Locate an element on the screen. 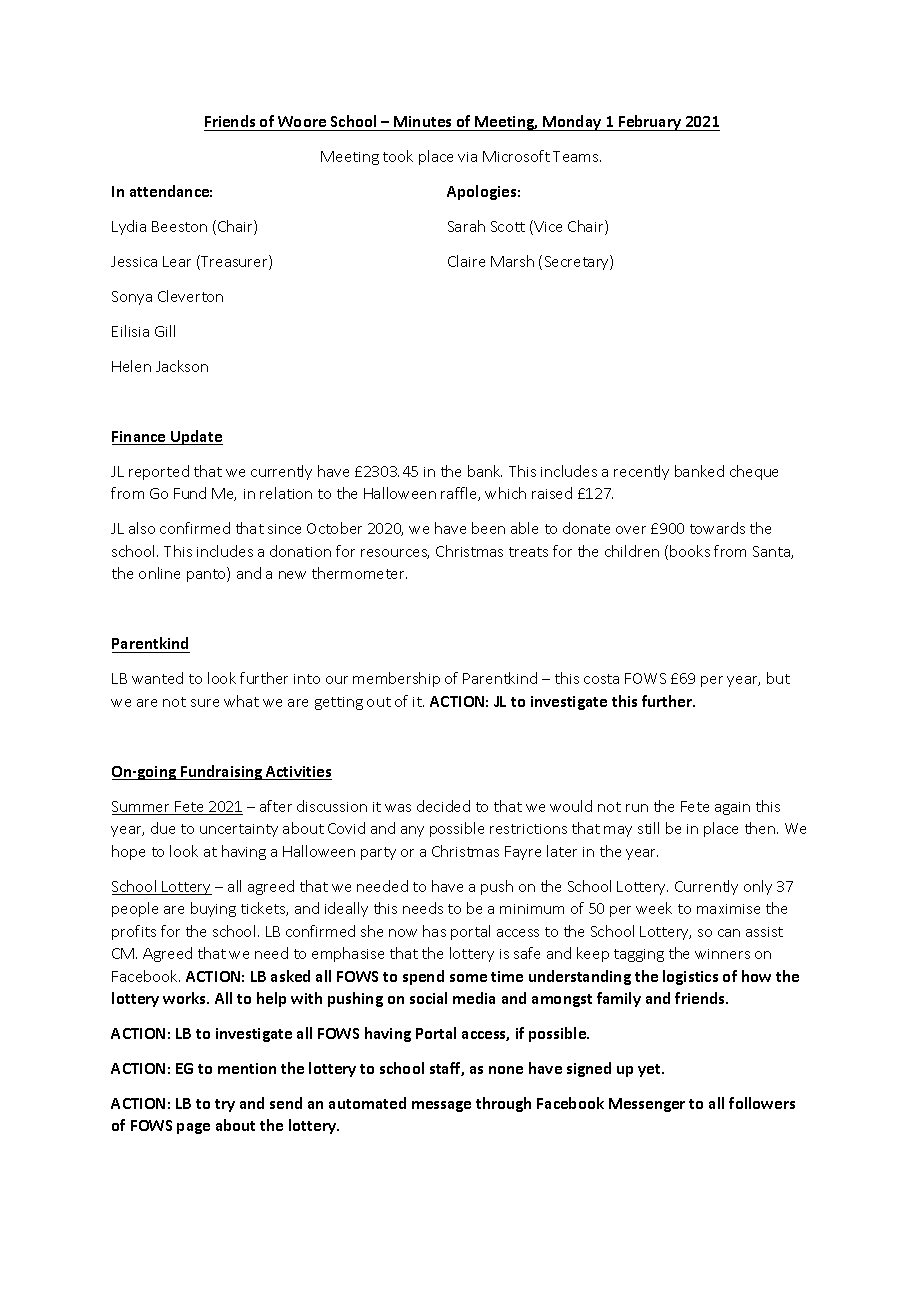  Messenger is located at coordinates (647, 1105).
